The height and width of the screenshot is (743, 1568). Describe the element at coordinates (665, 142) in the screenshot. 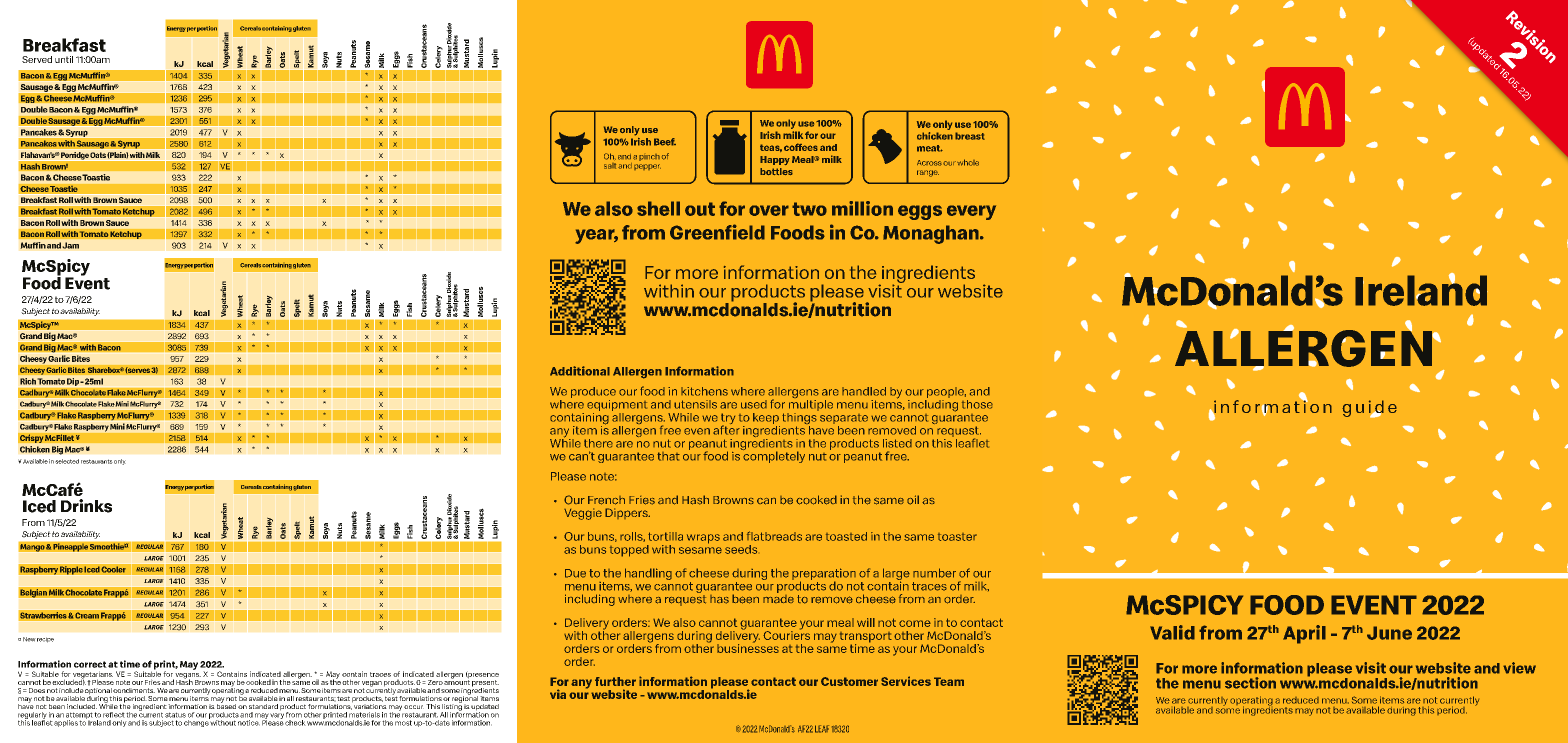

I see `Beef` at that location.
